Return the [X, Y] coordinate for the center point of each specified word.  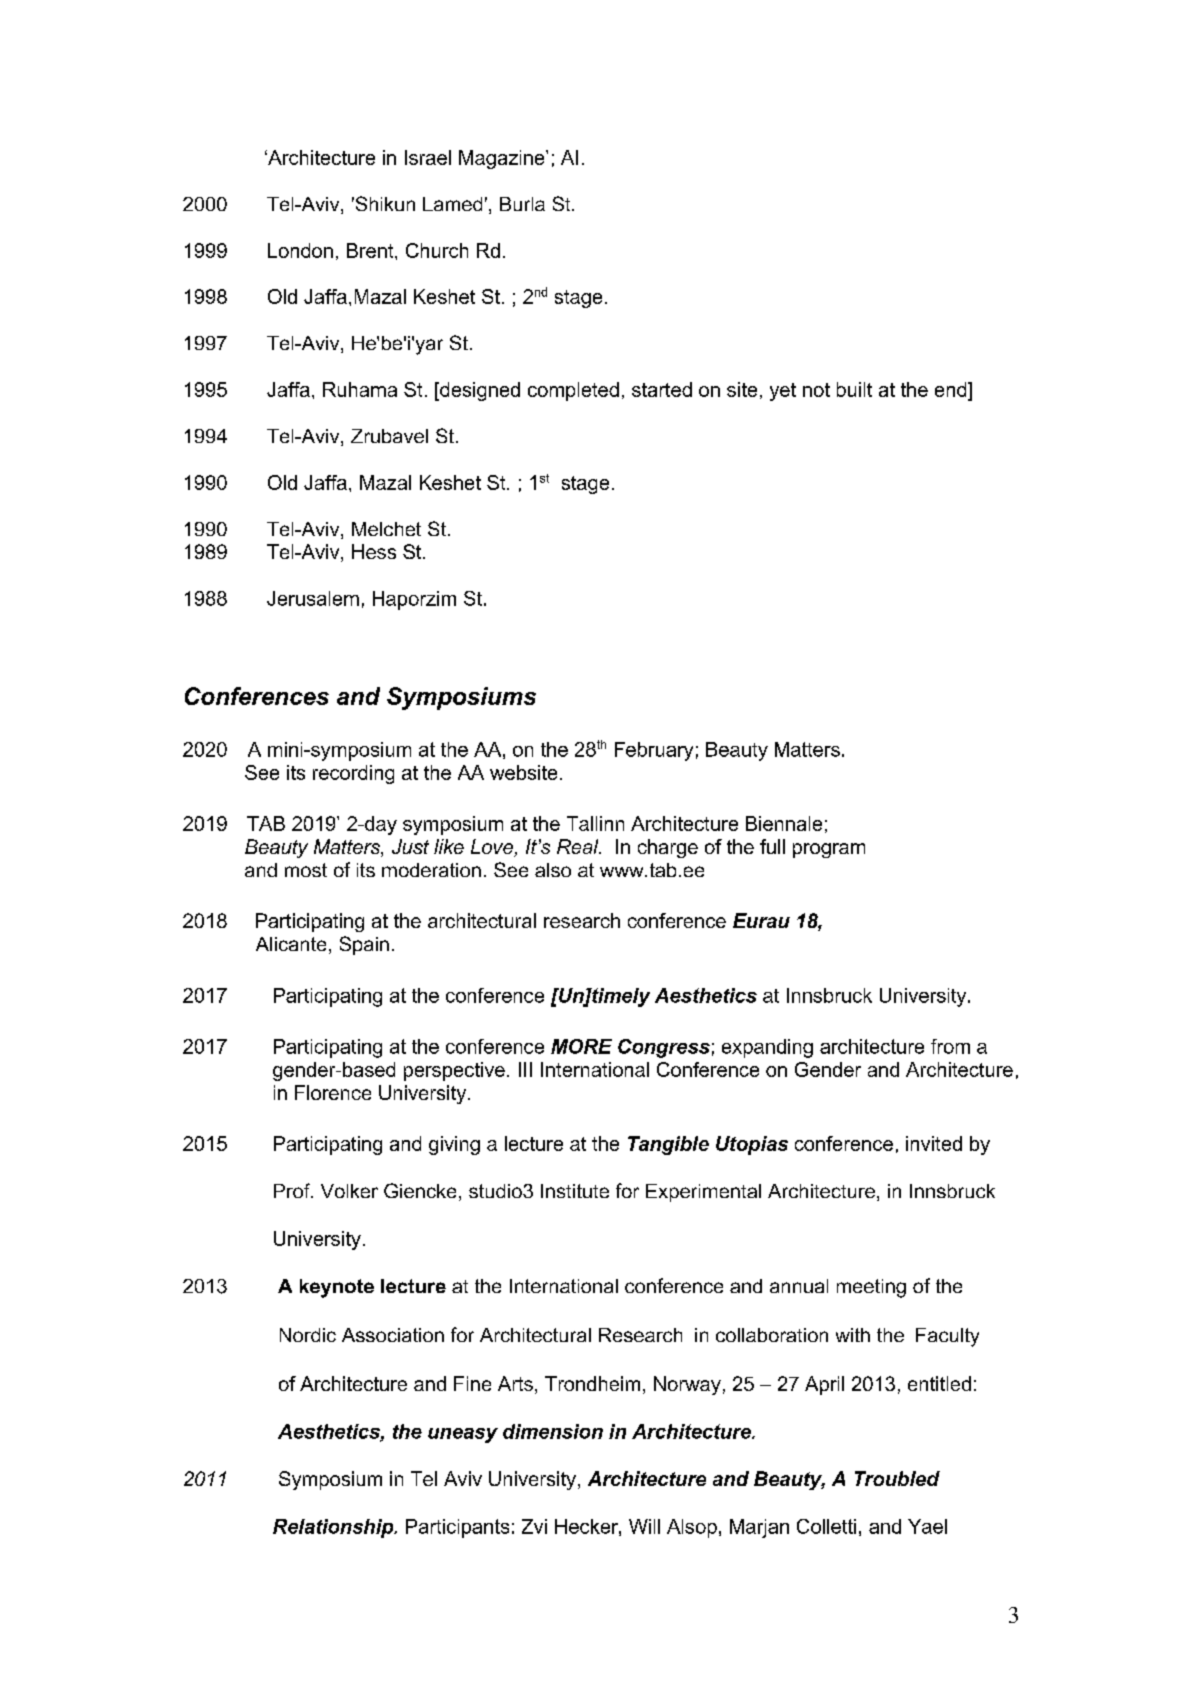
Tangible [668, 1145]
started [662, 389]
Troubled [897, 1478]
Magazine [503, 159]
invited [934, 1143]
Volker [349, 1191]
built [854, 389]
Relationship [334, 1528]
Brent [371, 250]
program [829, 850]
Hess [374, 551]
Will [644, 1526]
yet [783, 392]
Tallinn [595, 823]
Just [410, 846]
